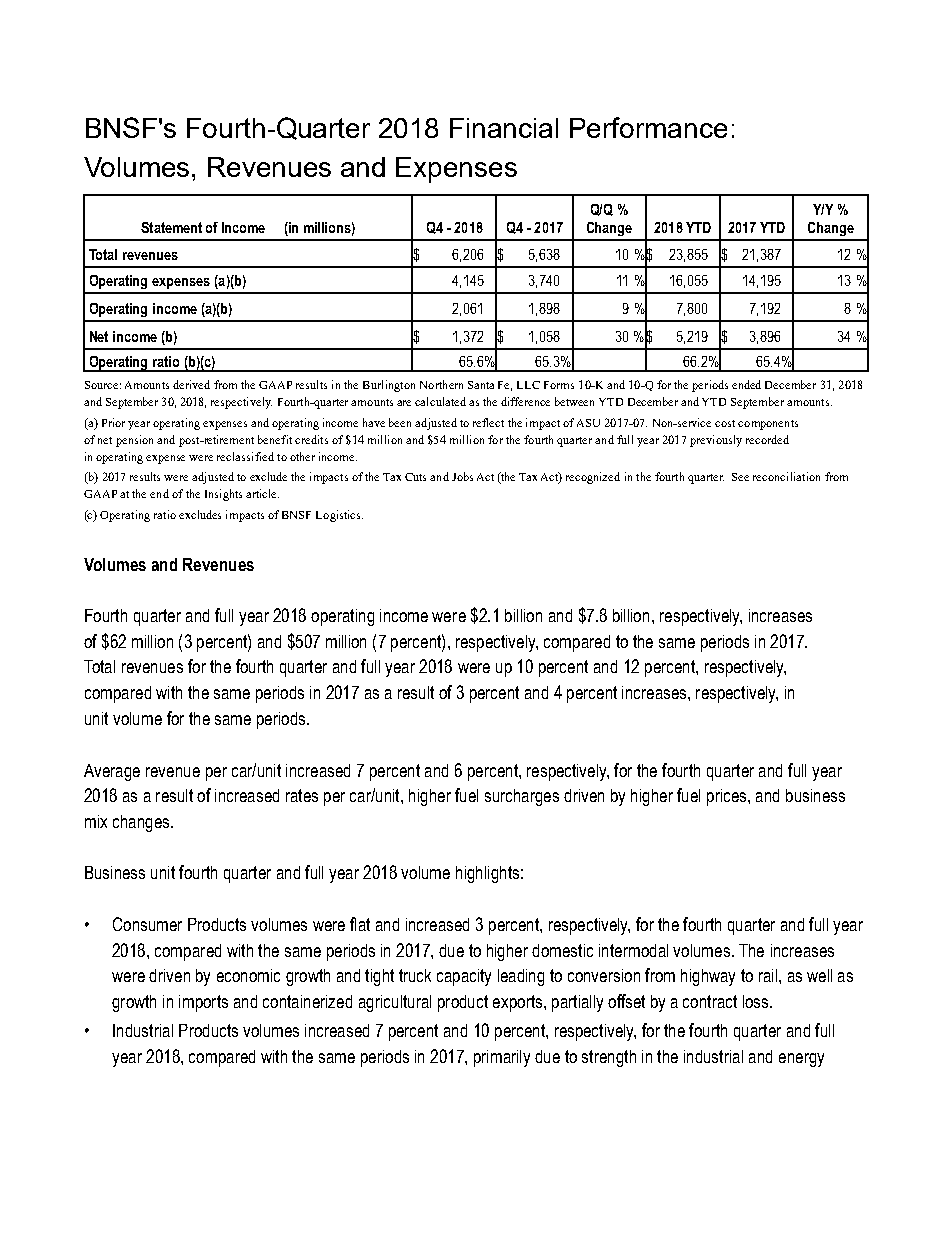  What do you see at coordinates (203, 1003) in the screenshot?
I see `imports` at bounding box center [203, 1003].
